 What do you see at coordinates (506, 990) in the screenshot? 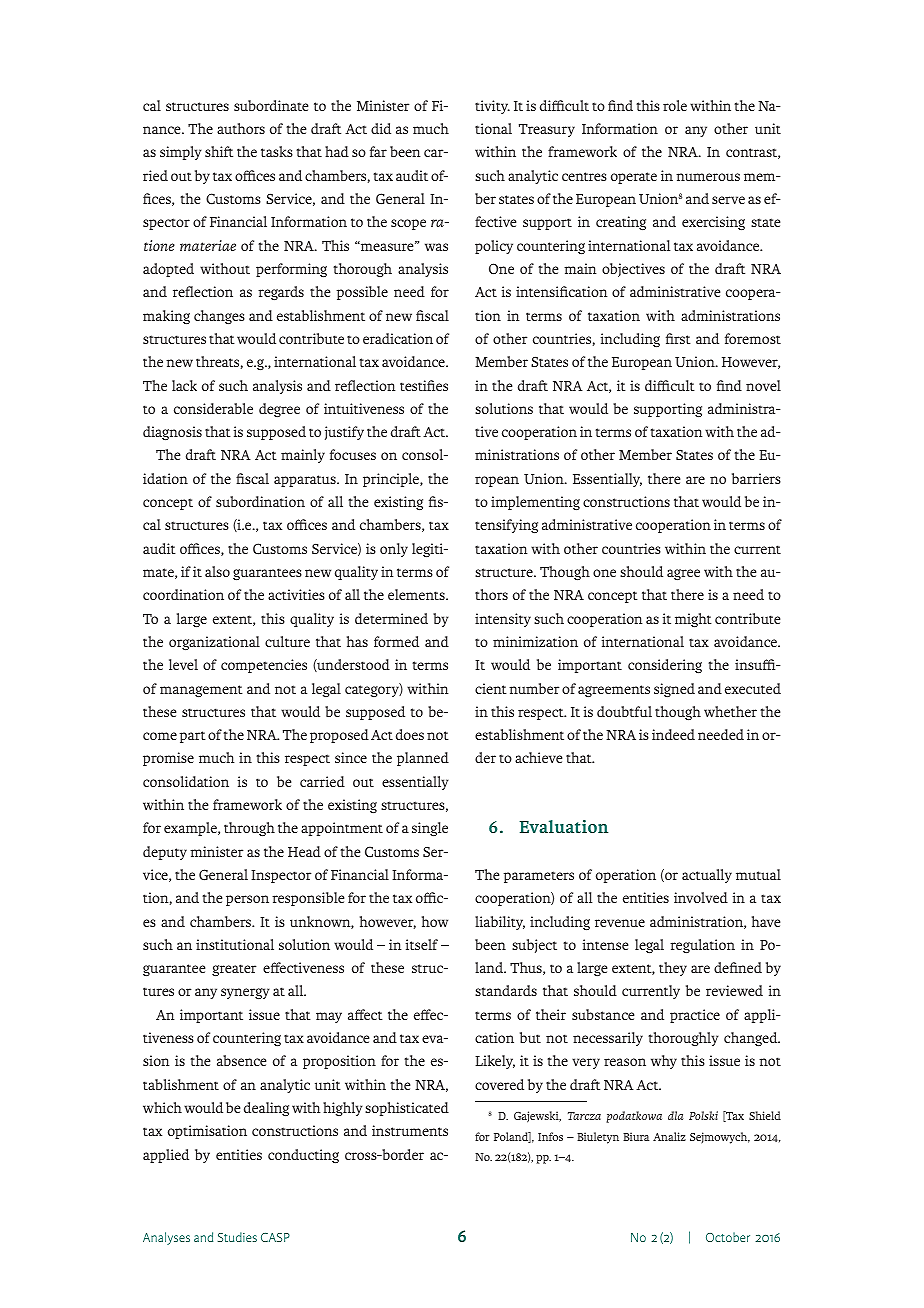
I see `standards` at bounding box center [506, 990].
